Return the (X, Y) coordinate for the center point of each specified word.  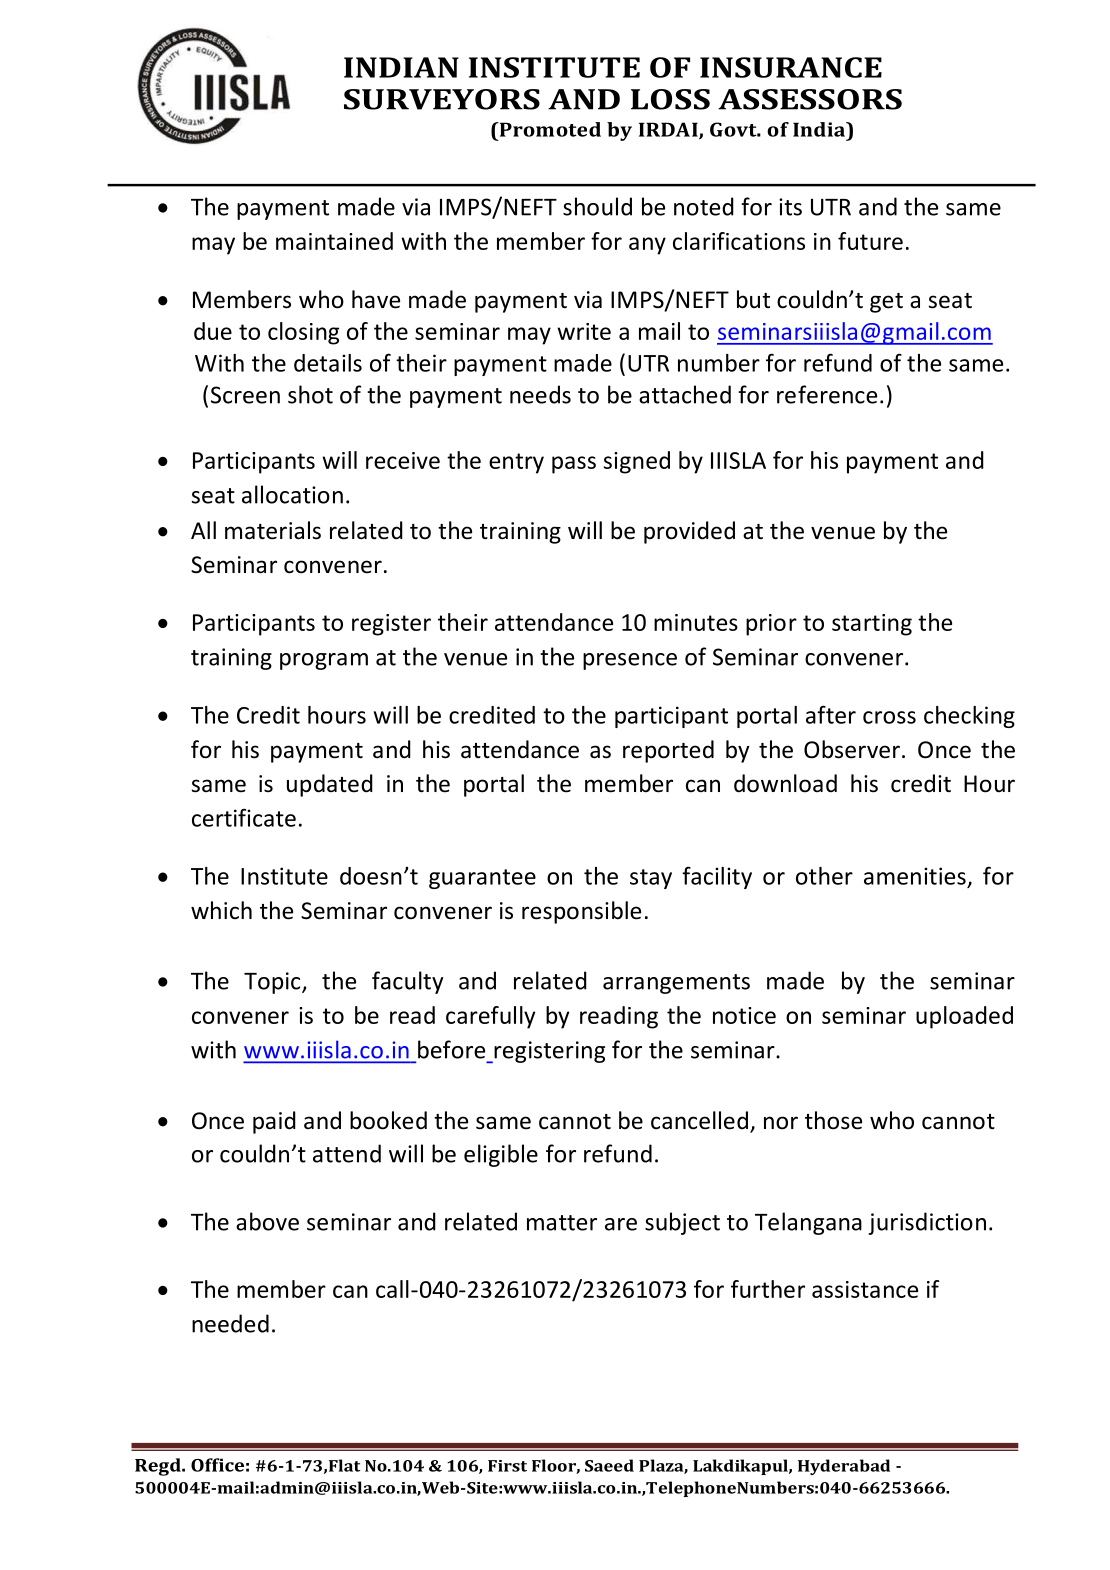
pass (574, 465)
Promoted (549, 129)
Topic (273, 983)
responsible (581, 912)
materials (273, 530)
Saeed (609, 1465)
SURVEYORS (442, 99)
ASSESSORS (810, 99)
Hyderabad (844, 1467)
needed (230, 1323)
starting (872, 625)
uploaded (964, 1017)
